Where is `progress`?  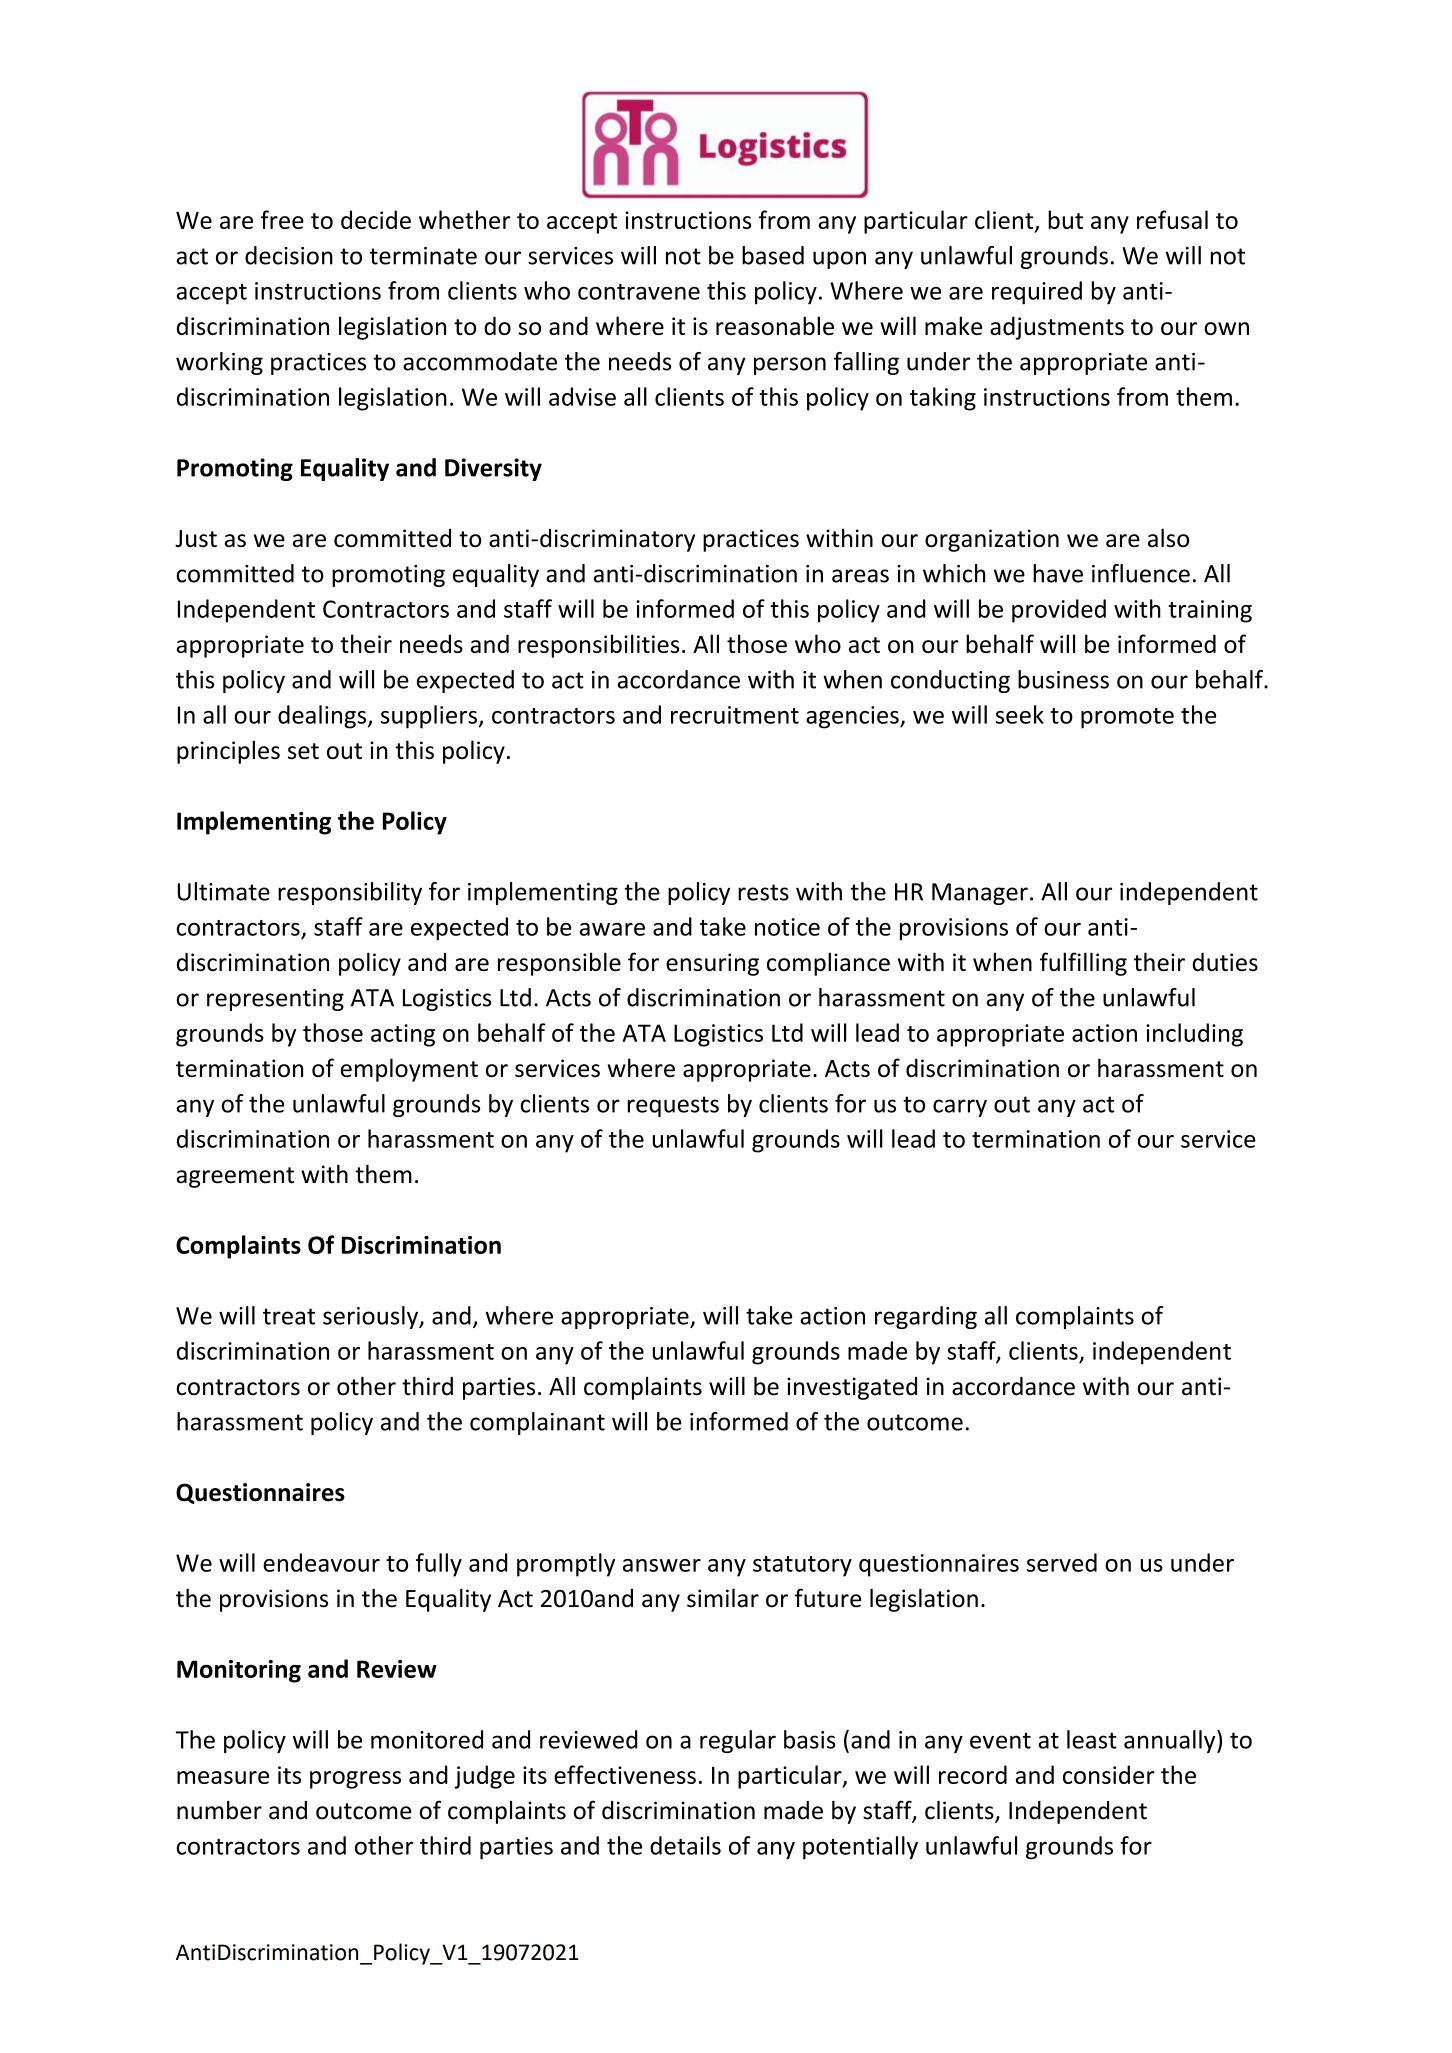 progress is located at coordinates (355, 1780).
